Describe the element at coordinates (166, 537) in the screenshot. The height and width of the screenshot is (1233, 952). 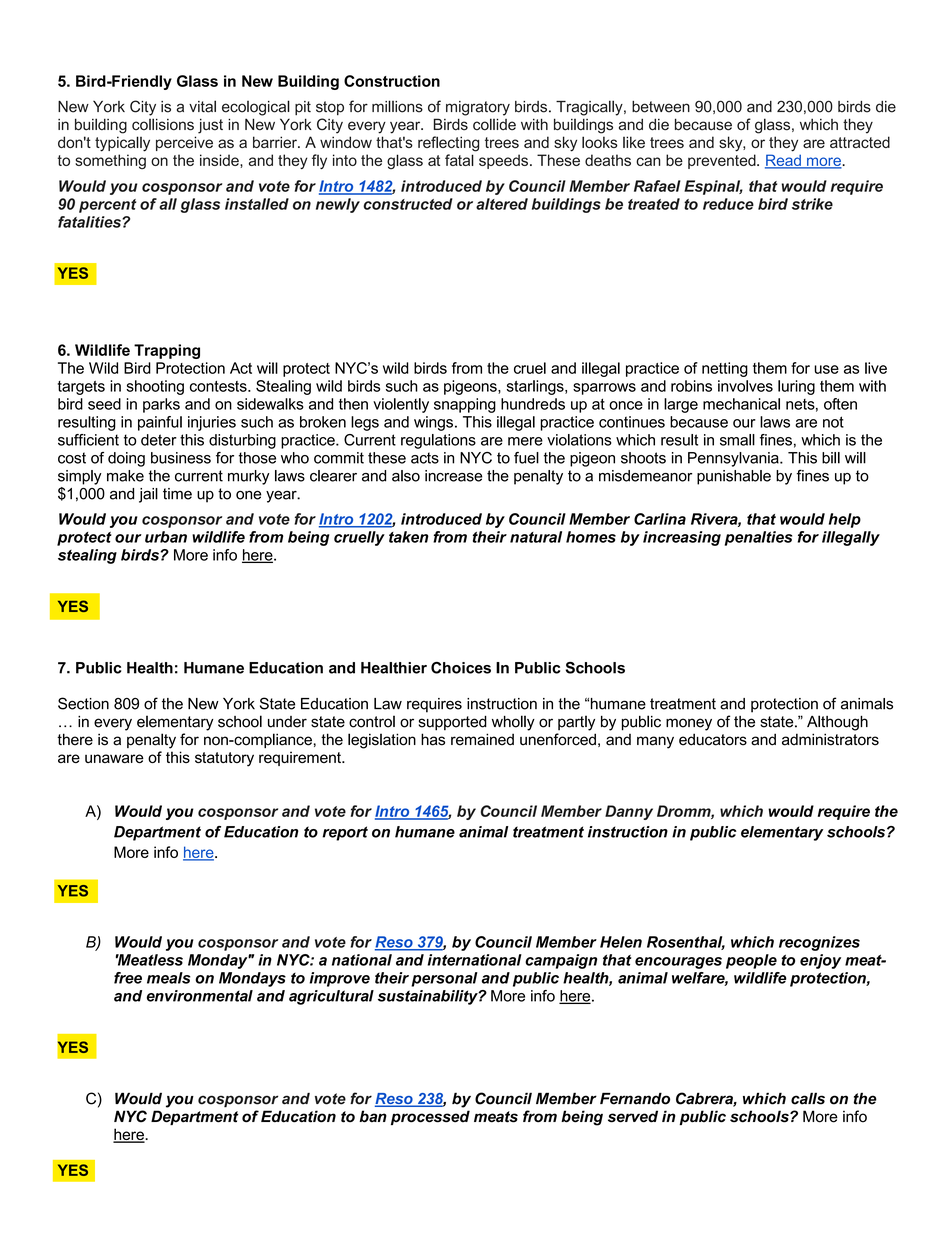
I see `urban` at that location.
